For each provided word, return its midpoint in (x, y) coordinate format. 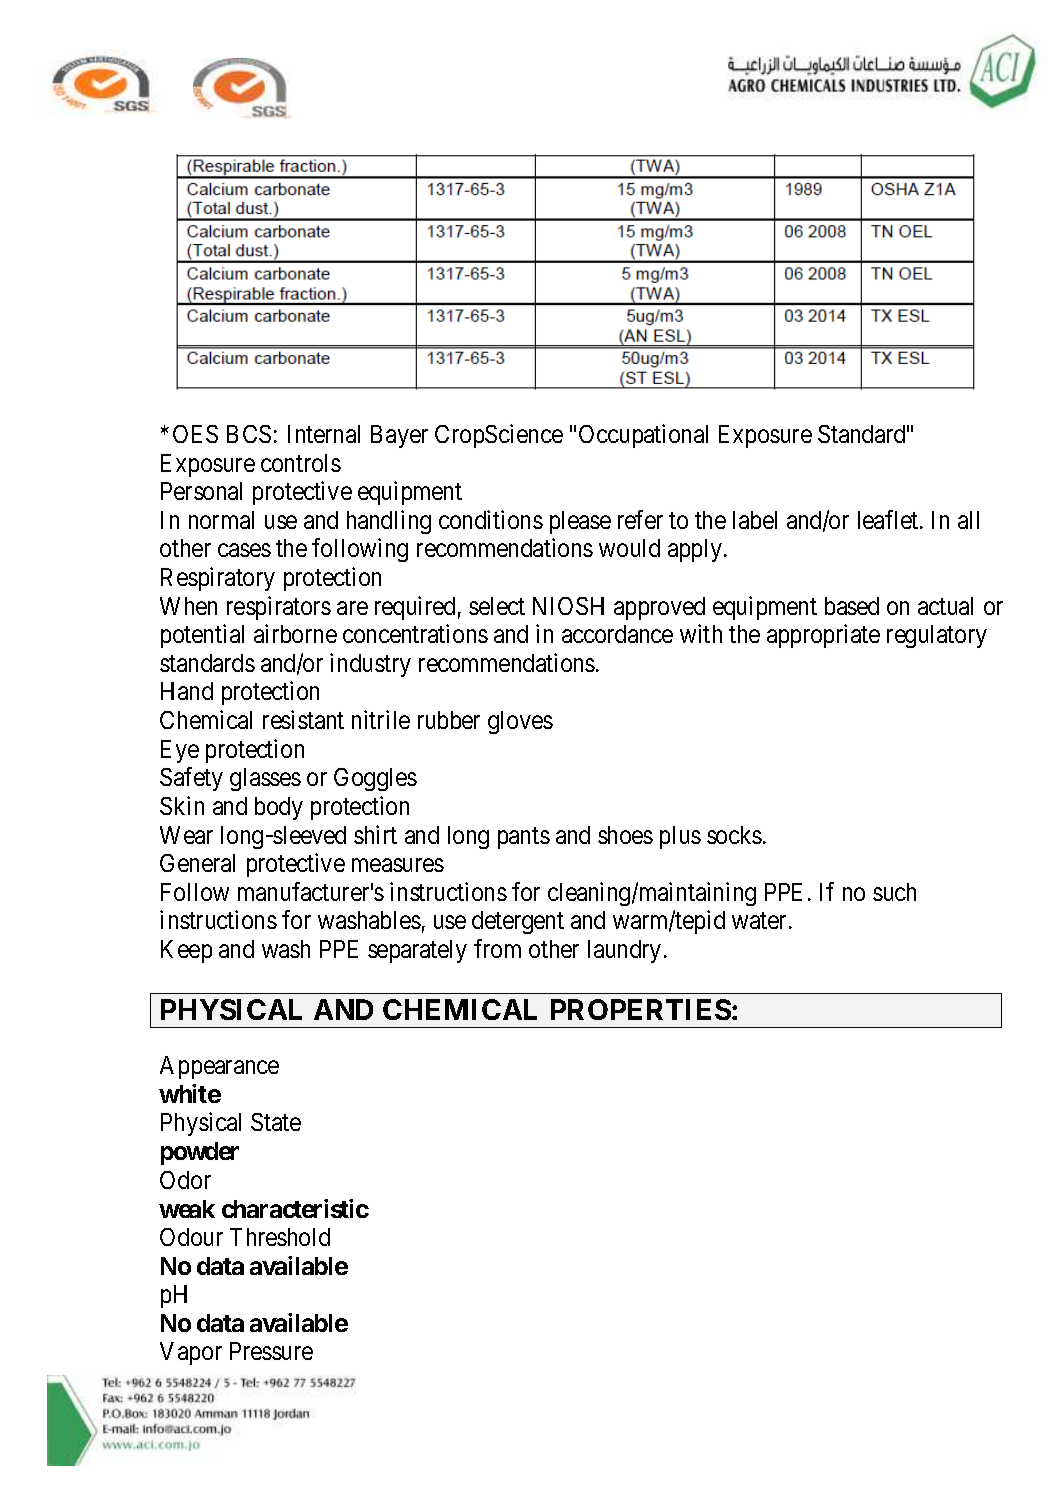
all (968, 520)
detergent (518, 922)
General (197, 863)
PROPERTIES (641, 1009)
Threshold (280, 1237)
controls (301, 463)
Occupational (643, 436)
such (894, 892)
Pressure (271, 1351)
